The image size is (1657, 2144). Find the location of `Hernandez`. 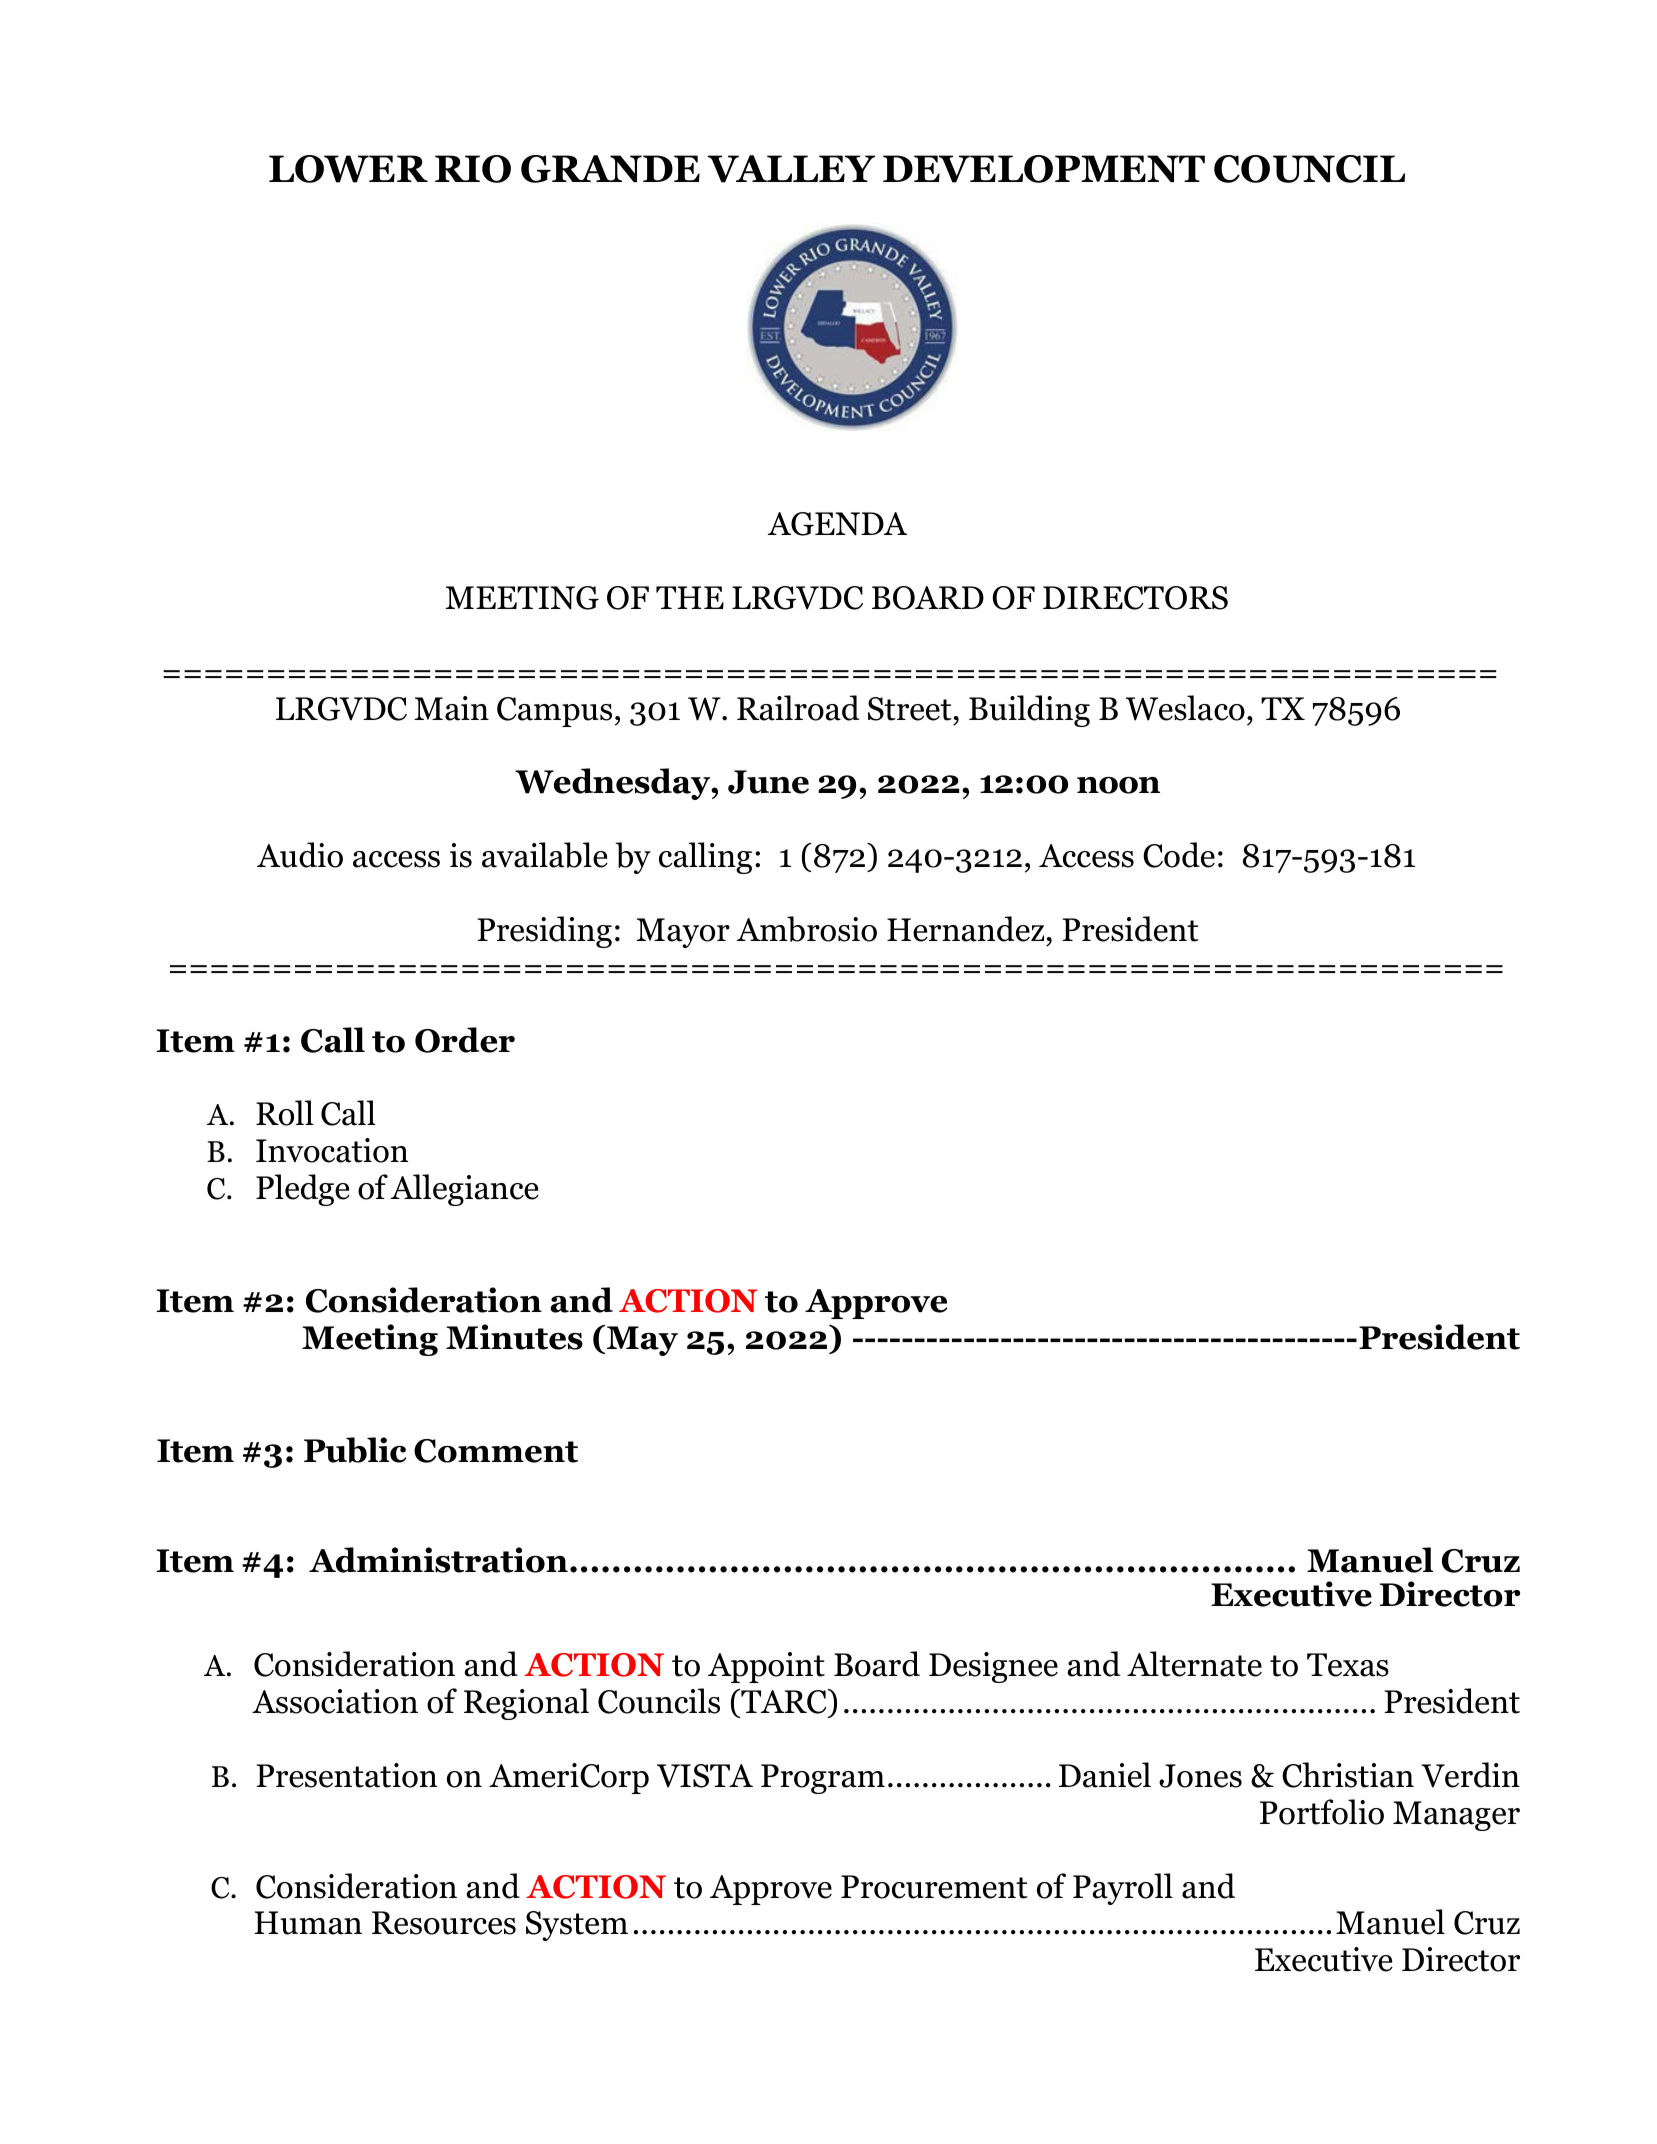

Hernandez is located at coordinates (965, 929).
